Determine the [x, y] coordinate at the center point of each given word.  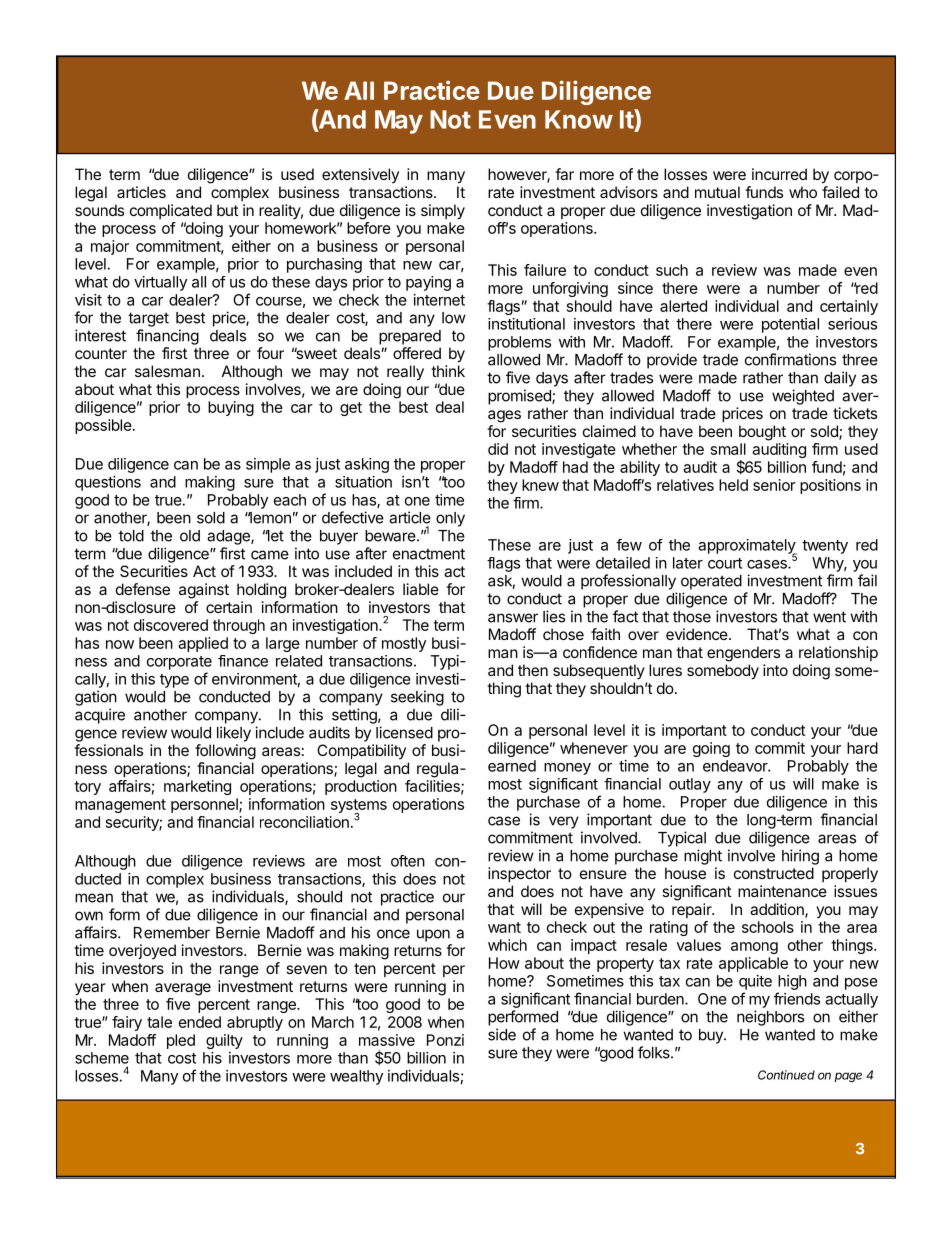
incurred [779, 174]
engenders [743, 654]
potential [790, 325]
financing [167, 337]
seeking [417, 698]
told [131, 536]
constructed [774, 873]
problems [519, 343]
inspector [519, 874]
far [564, 174]
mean [94, 898]
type [174, 681]
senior [774, 485]
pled [181, 1041]
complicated [171, 211]
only [450, 519]
